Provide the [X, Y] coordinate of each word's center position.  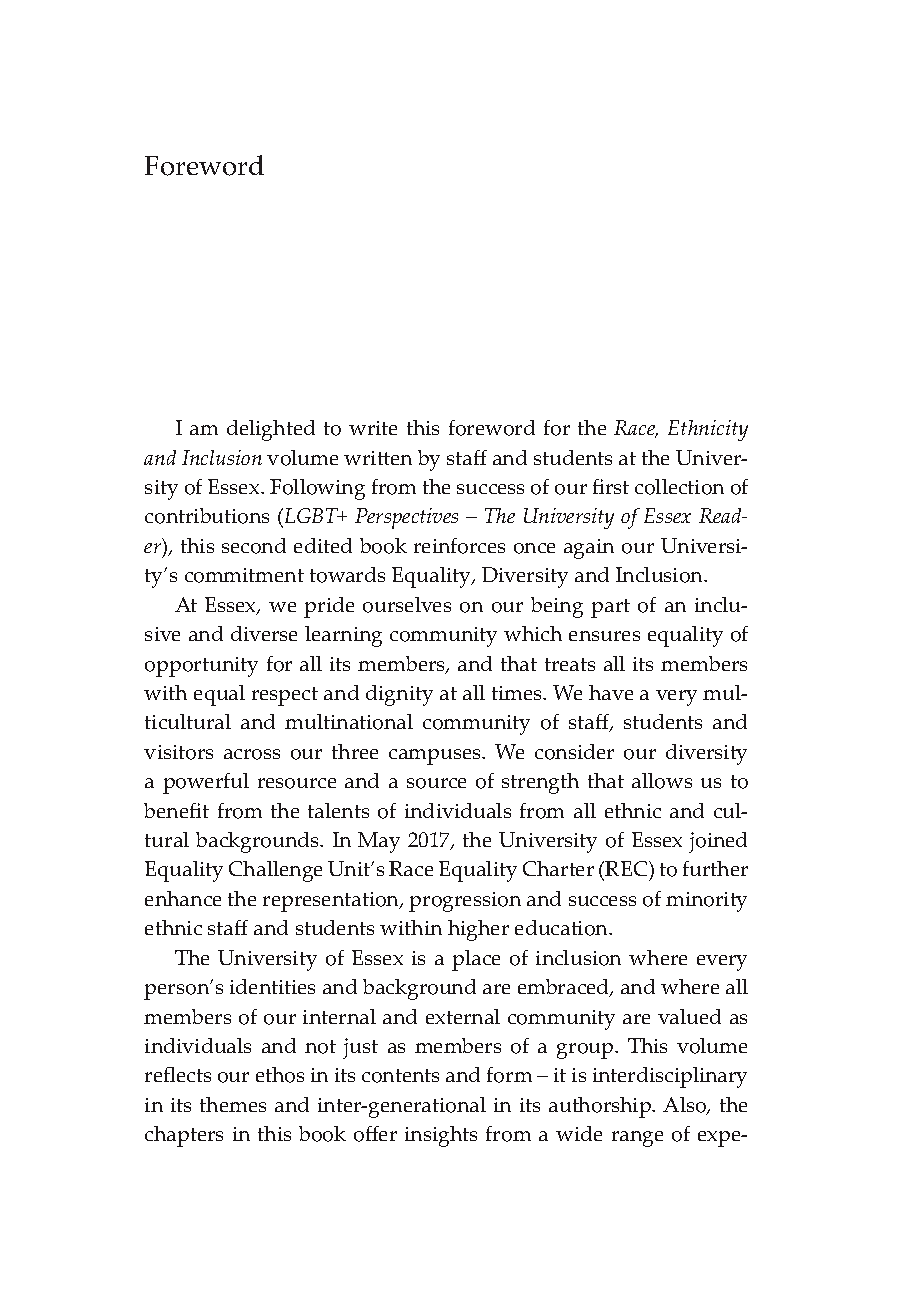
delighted [271, 430]
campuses [436, 757]
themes [233, 1104]
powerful [206, 783]
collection [679, 487]
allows [662, 781]
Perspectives [406, 518]
